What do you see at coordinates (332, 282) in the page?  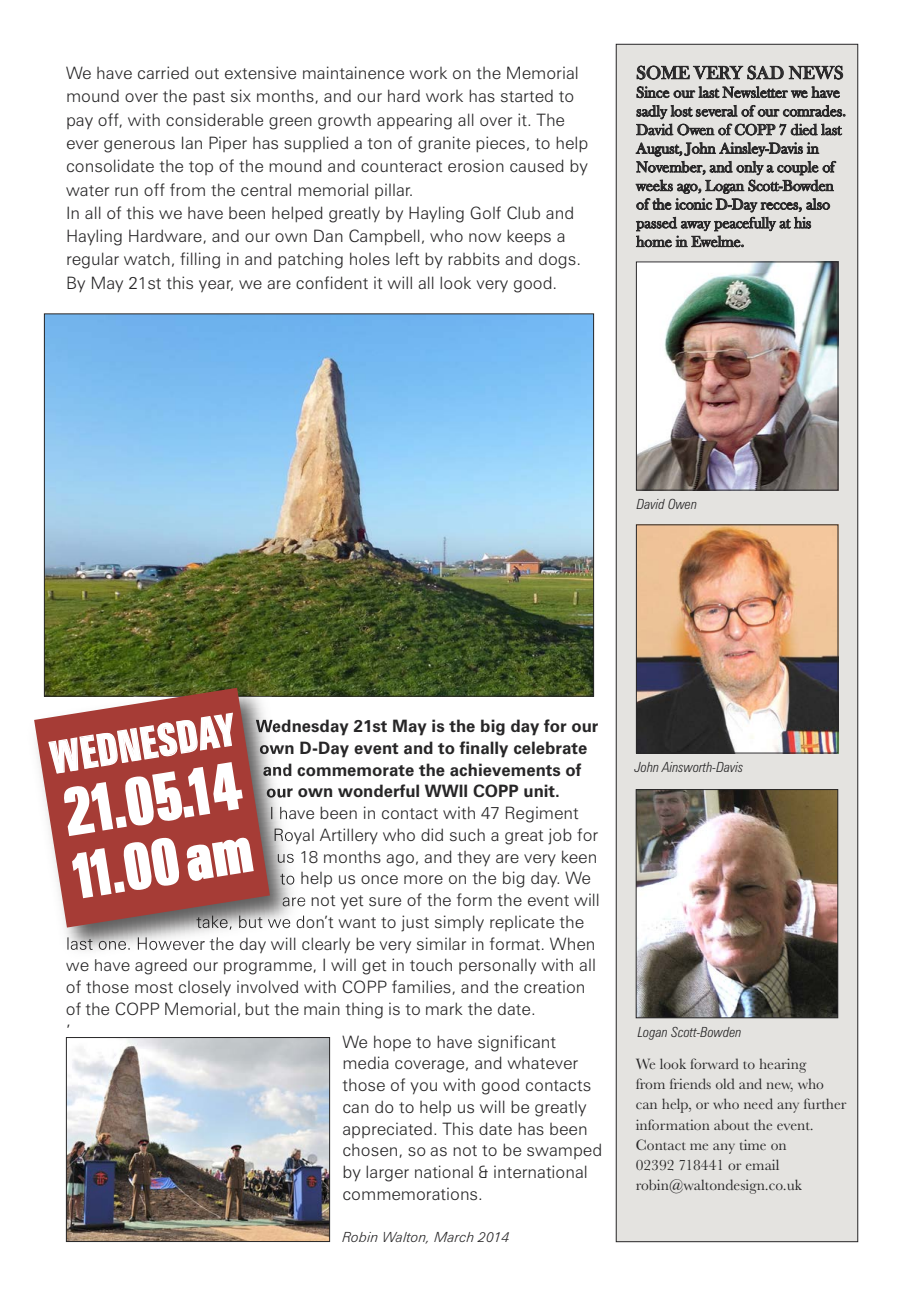 I see `confident` at bounding box center [332, 282].
